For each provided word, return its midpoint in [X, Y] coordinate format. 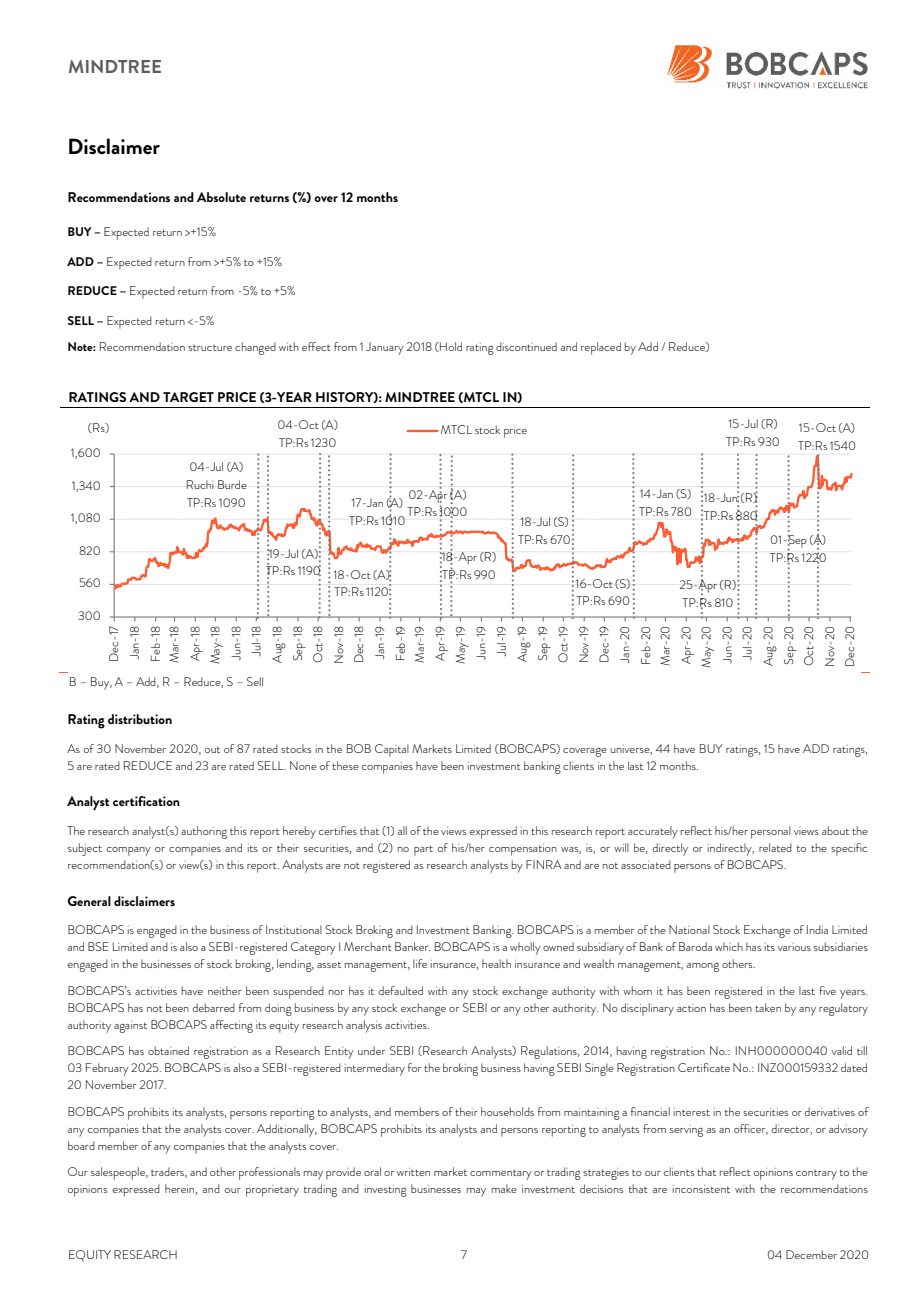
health [496, 963]
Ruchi [200, 484]
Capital [392, 750]
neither [225, 990]
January [385, 348]
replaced [601, 348]
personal [771, 832]
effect [316, 346]
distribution [140, 719]
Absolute [221, 197]
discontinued [526, 346]
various [794, 947]
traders [169, 1172]
